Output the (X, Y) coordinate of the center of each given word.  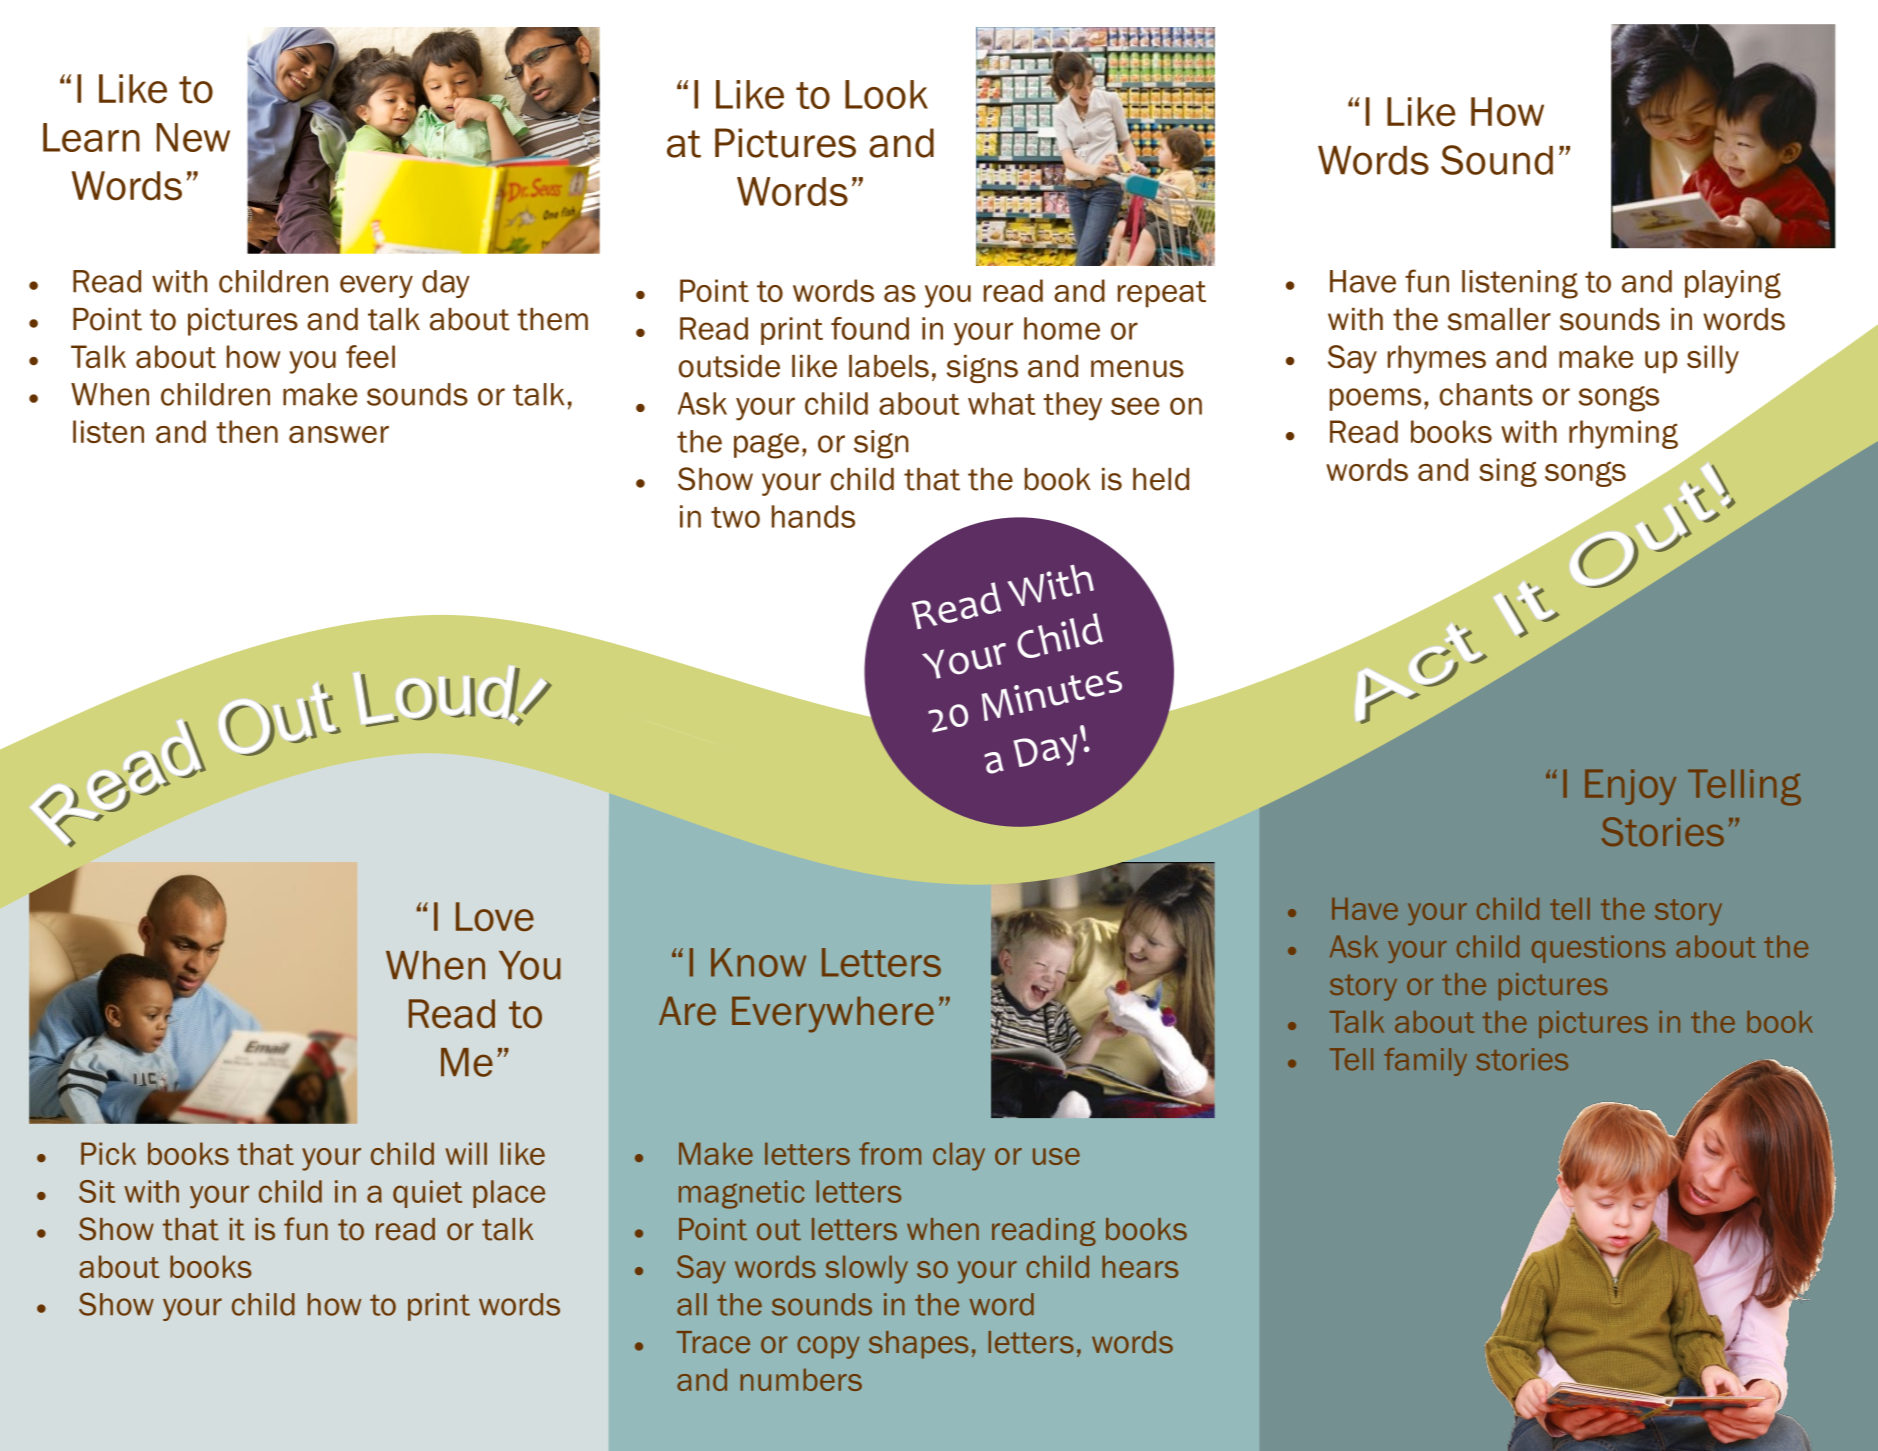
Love (495, 917)
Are (687, 1011)
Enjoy (1630, 787)
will (466, 1153)
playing (1733, 284)
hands (813, 516)
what (1002, 403)
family (1425, 1062)
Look (886, 94)
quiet (427, 1194)
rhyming (1623, 434)
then (247, 431)
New (193, 137)
